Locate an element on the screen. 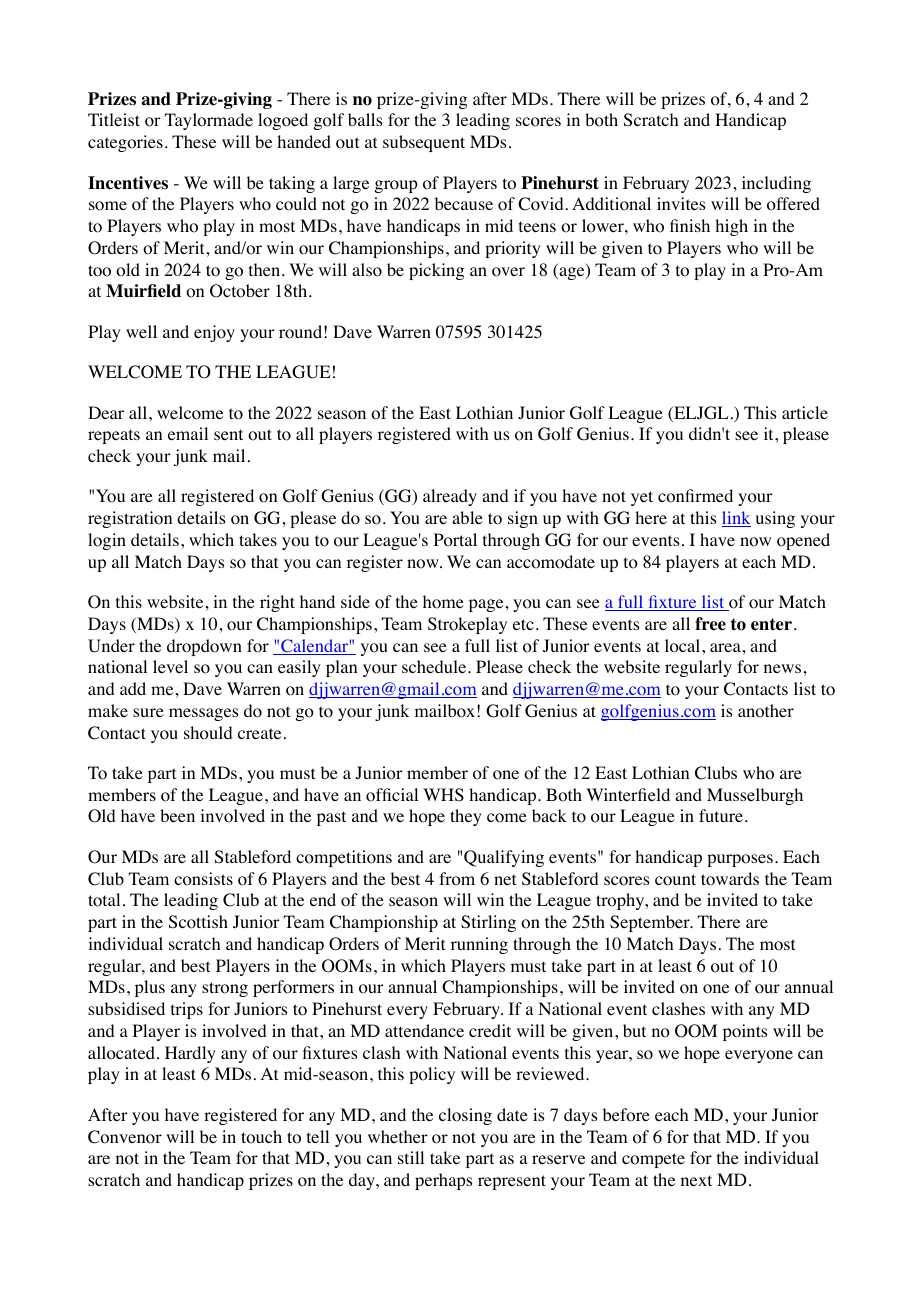 The image size is (924, 1308). subsequent is located at coordinates (424, 143).
